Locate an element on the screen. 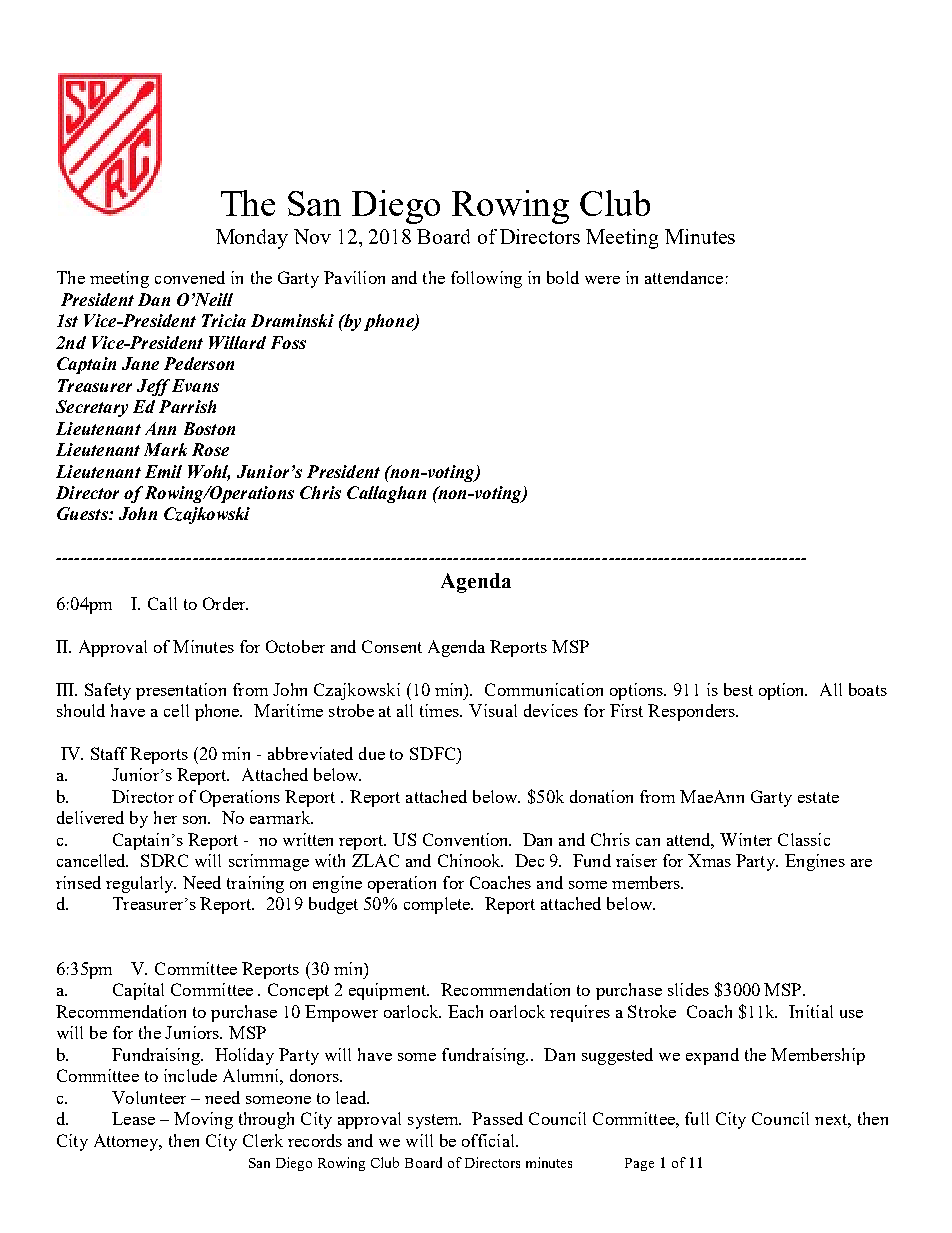 This screenshot has width=952, height=1233. were is located at coordinates (602, 280).
